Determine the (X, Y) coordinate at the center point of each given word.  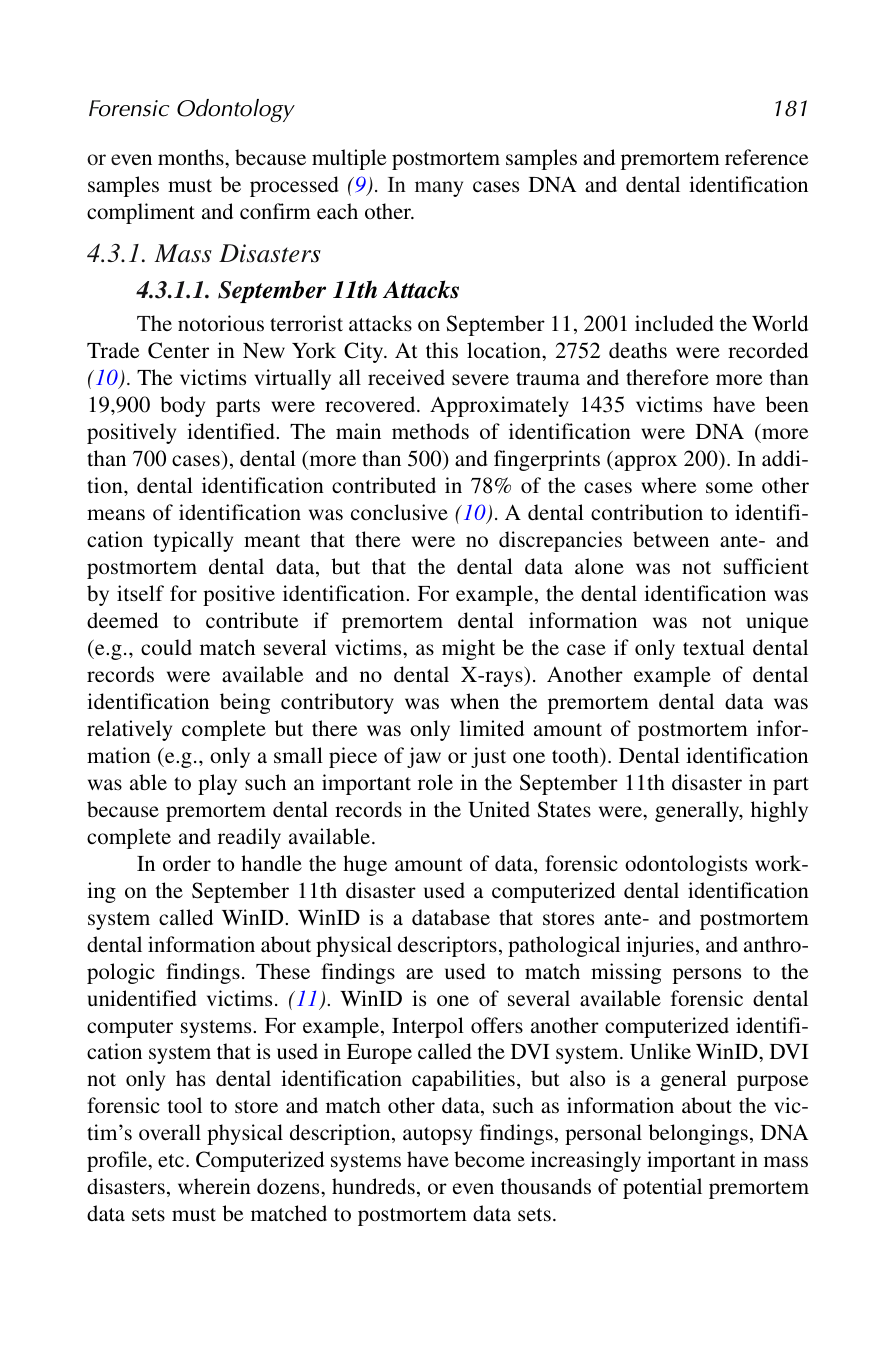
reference (767, 157)
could (166, 647)
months (192, 157)
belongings (698, 1134)
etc (172, 1160)
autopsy (437, 1136)
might (468, 649)
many (439, 189)
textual (714, 647)
